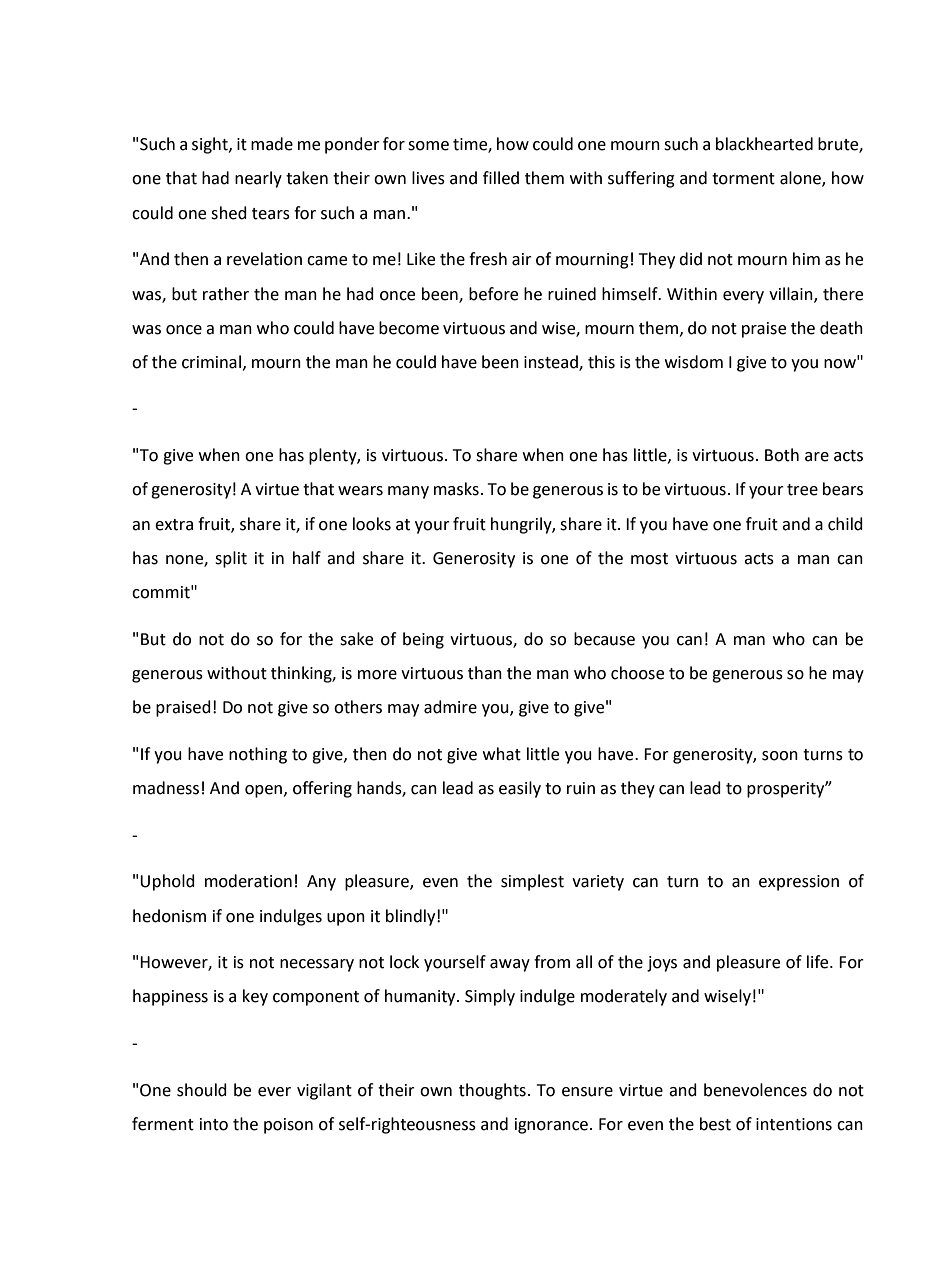  What do you see at coordinates (492, 1091) in the image?
I see `thoughts` at bounding box center [492, 1091].
